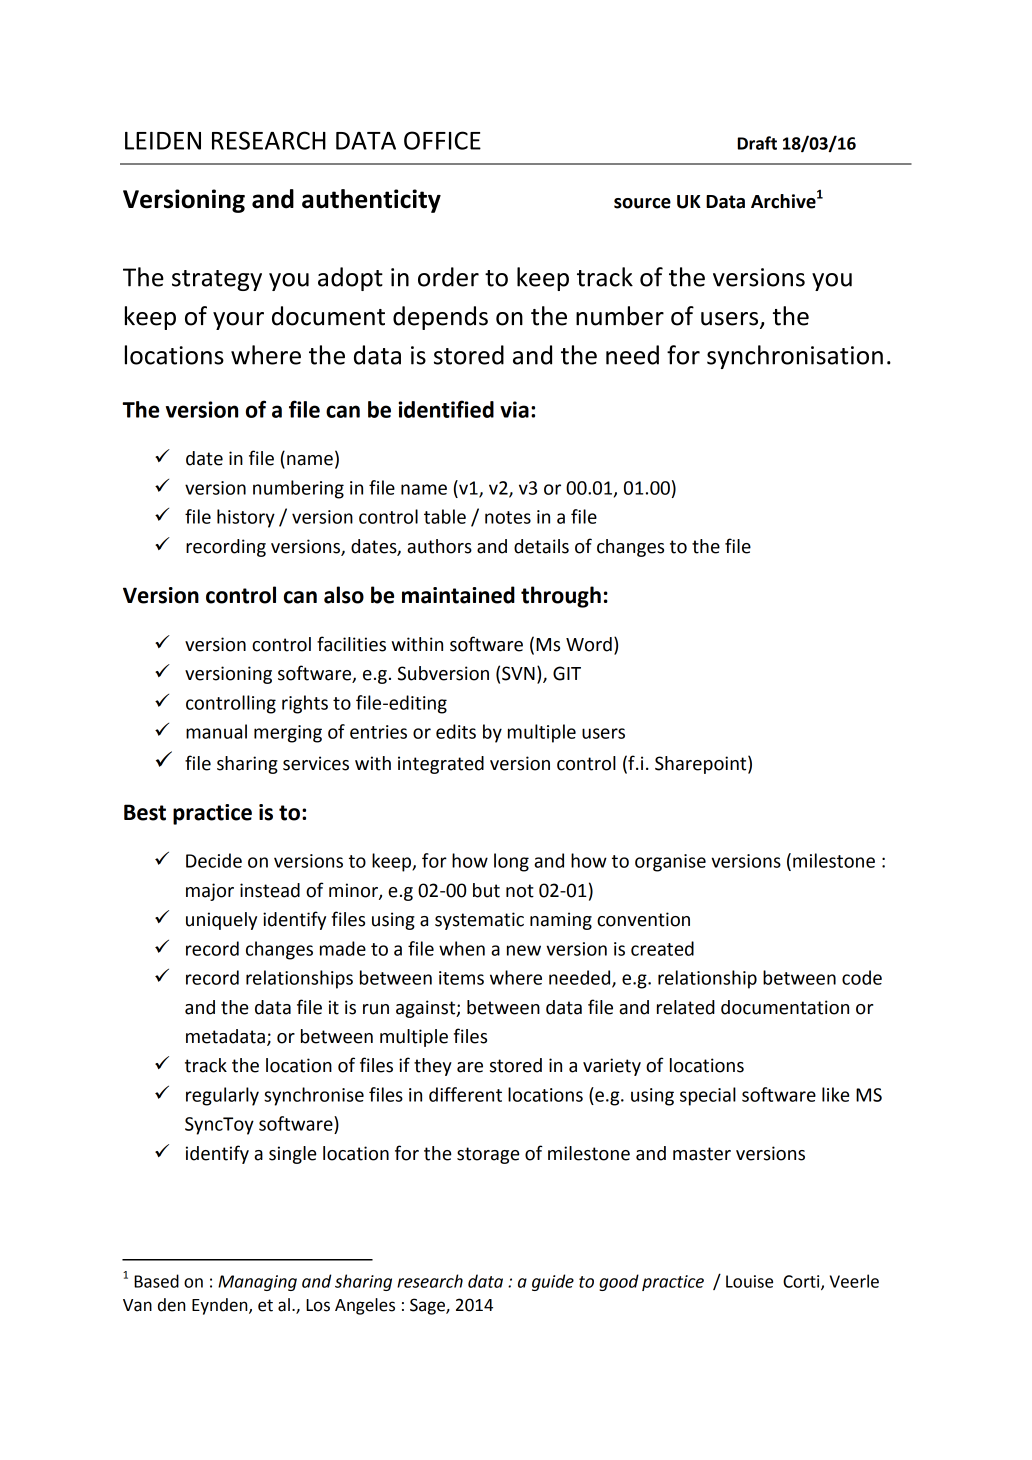 This screenshot has width=1032, height=1460. I want to click on OFFICE, so click(442, 140).
